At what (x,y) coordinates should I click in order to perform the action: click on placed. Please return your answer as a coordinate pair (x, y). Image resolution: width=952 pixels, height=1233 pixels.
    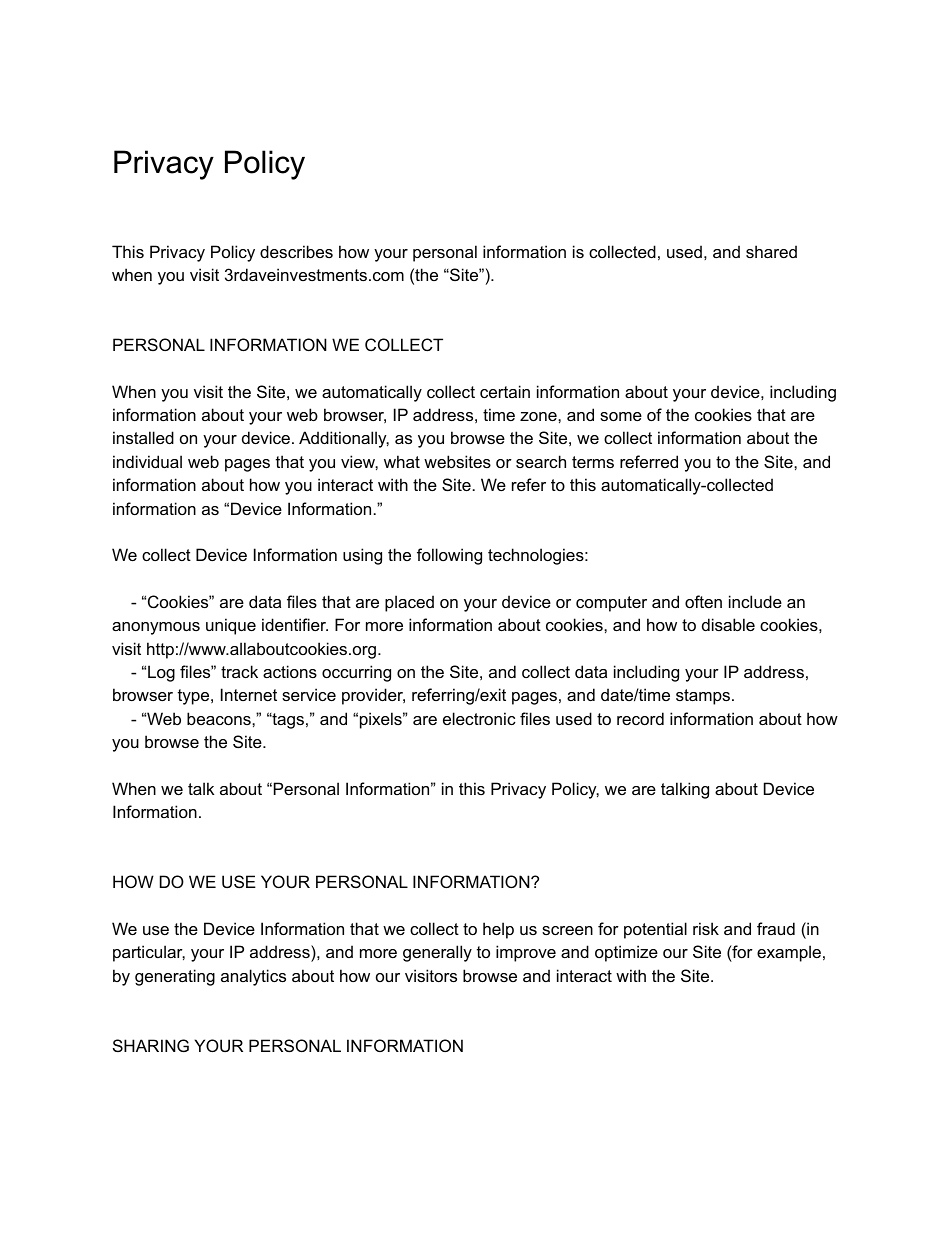
    Looking at the image, I should click on (409, 603).
